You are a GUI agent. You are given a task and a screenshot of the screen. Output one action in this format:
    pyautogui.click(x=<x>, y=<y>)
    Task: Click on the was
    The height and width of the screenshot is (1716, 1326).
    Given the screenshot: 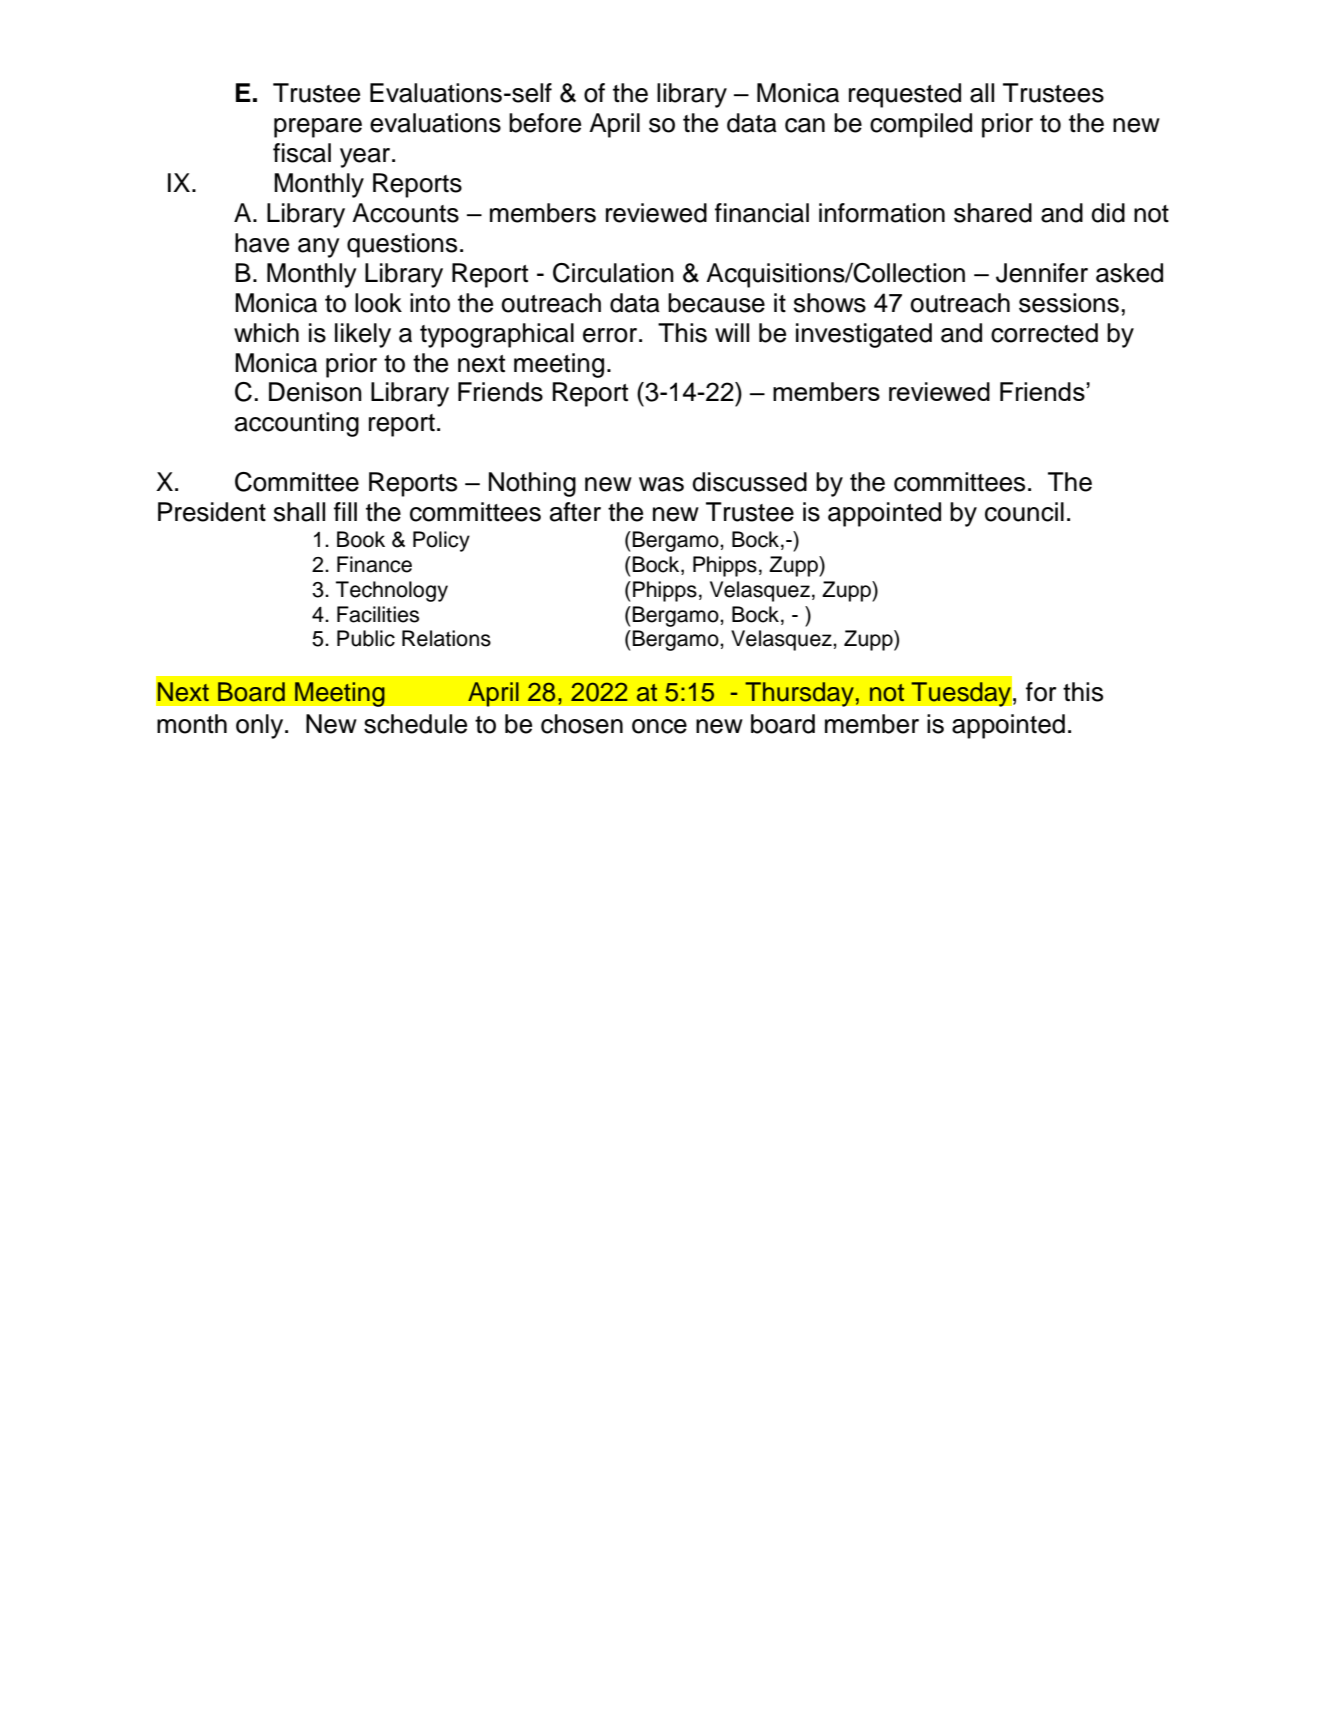 What is the action you would take?
    pyautogui.click(x=661, y=484)
